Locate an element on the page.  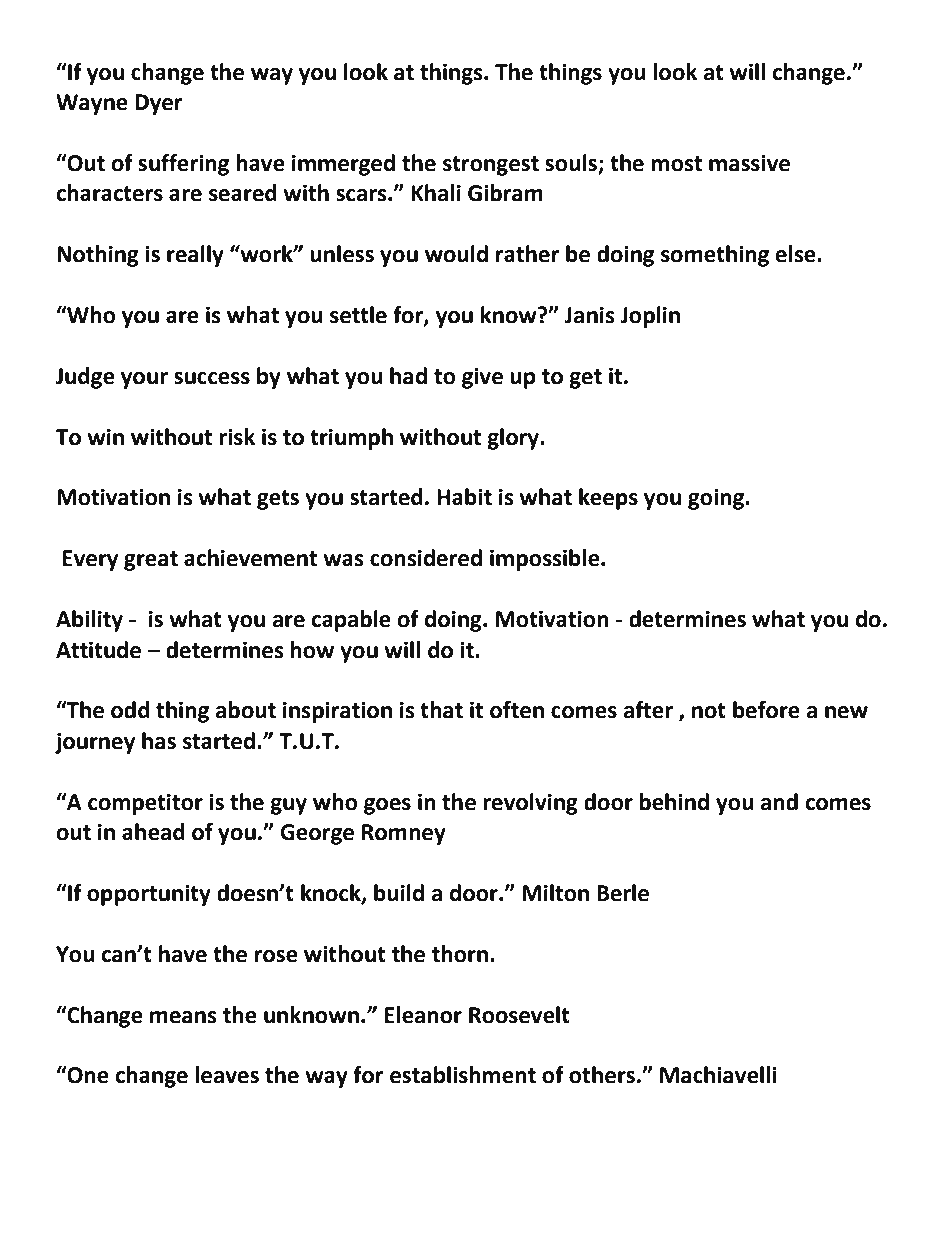
massive is located at coordinates (749, 163).
